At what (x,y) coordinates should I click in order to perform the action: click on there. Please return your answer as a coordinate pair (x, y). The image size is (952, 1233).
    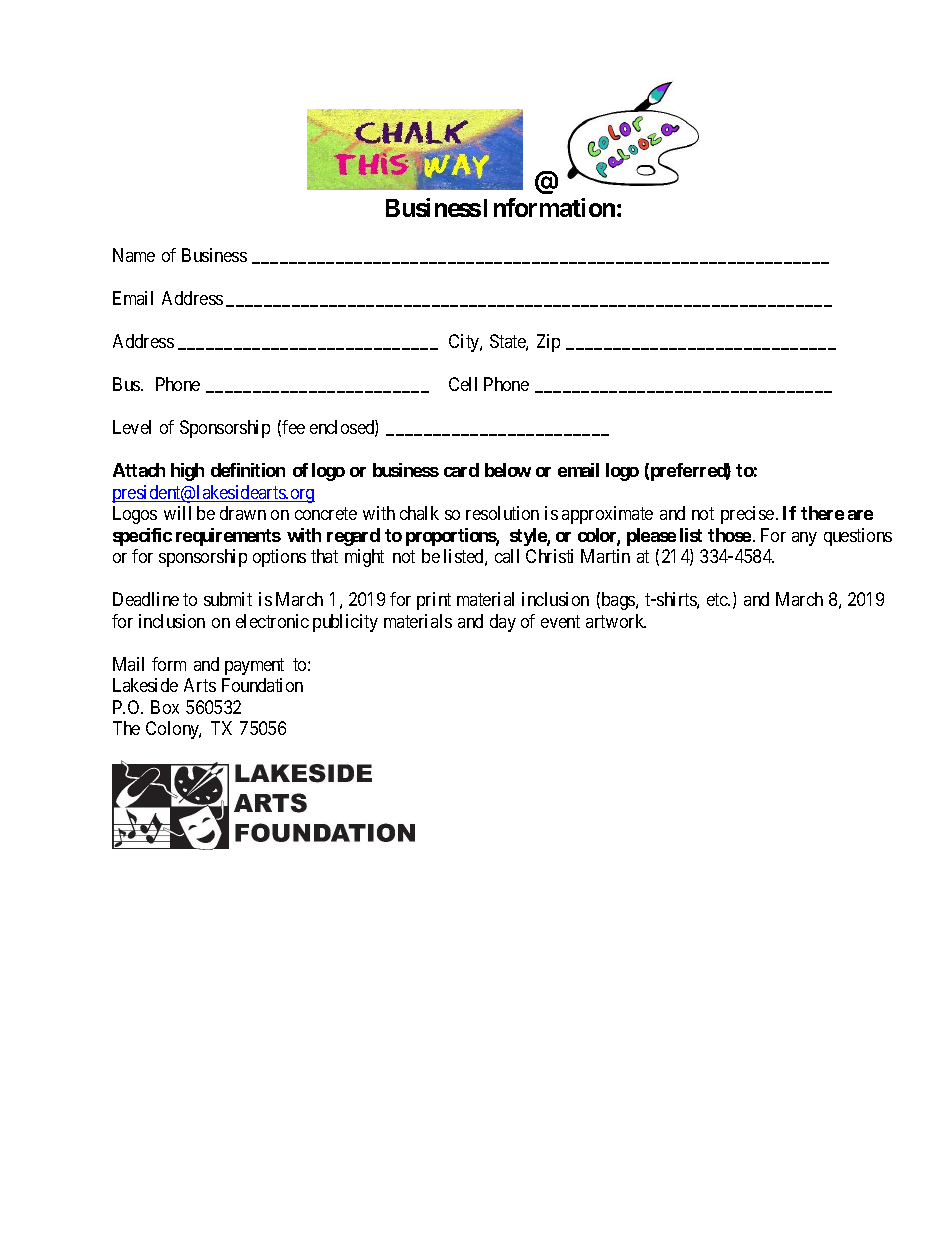
    Looking at the image, I should click on (822, 513).
